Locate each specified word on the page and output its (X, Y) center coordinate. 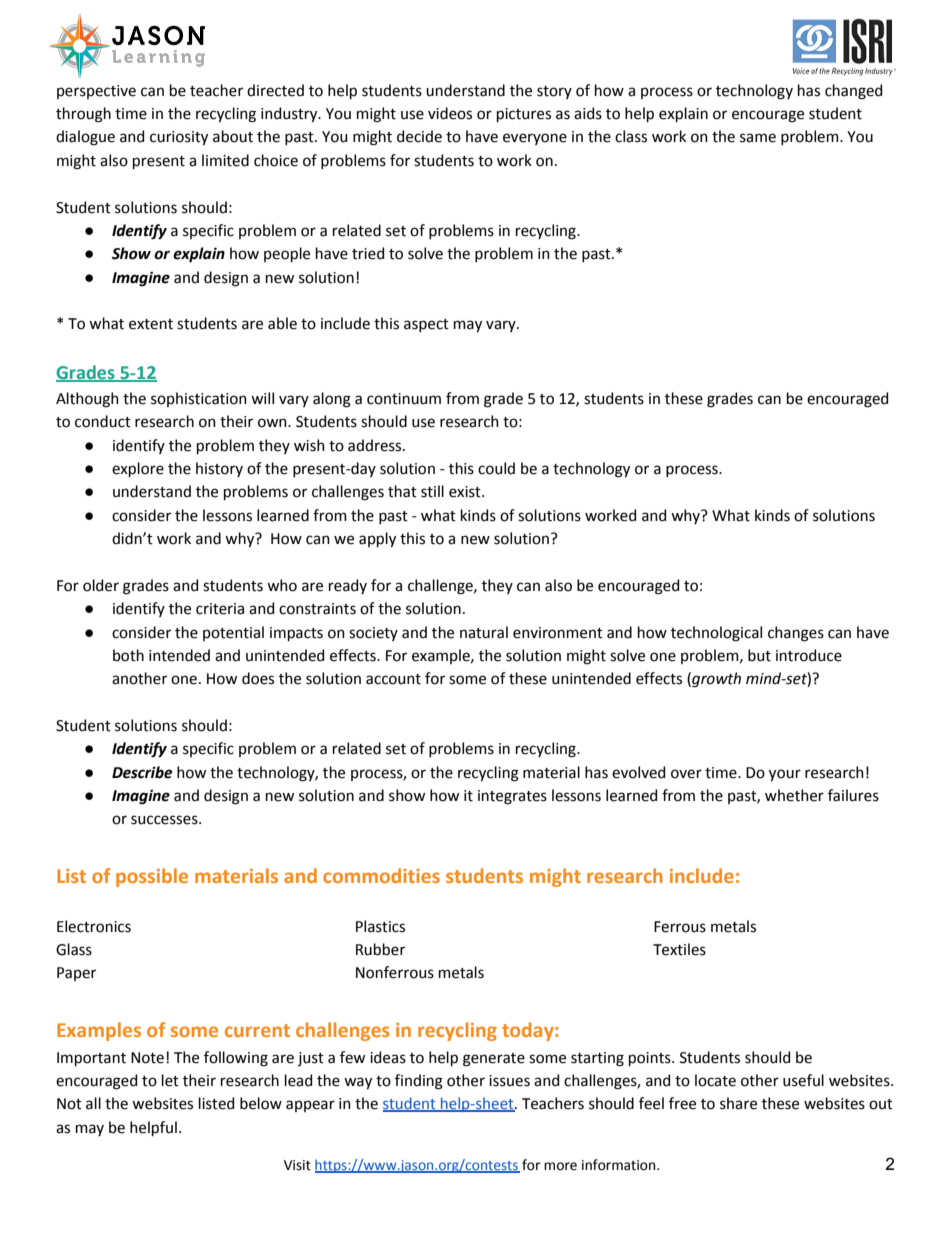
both (128, 655)
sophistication (199, 399)
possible (152, 877)
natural (484, 632)
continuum (404, 399)
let (170, 1080)
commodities (381, 875)
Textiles (679, 949)
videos (450, 113)
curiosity (179, 138)
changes (796, 634)
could (496, 468)
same (758, 138)
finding (419, 1082)
